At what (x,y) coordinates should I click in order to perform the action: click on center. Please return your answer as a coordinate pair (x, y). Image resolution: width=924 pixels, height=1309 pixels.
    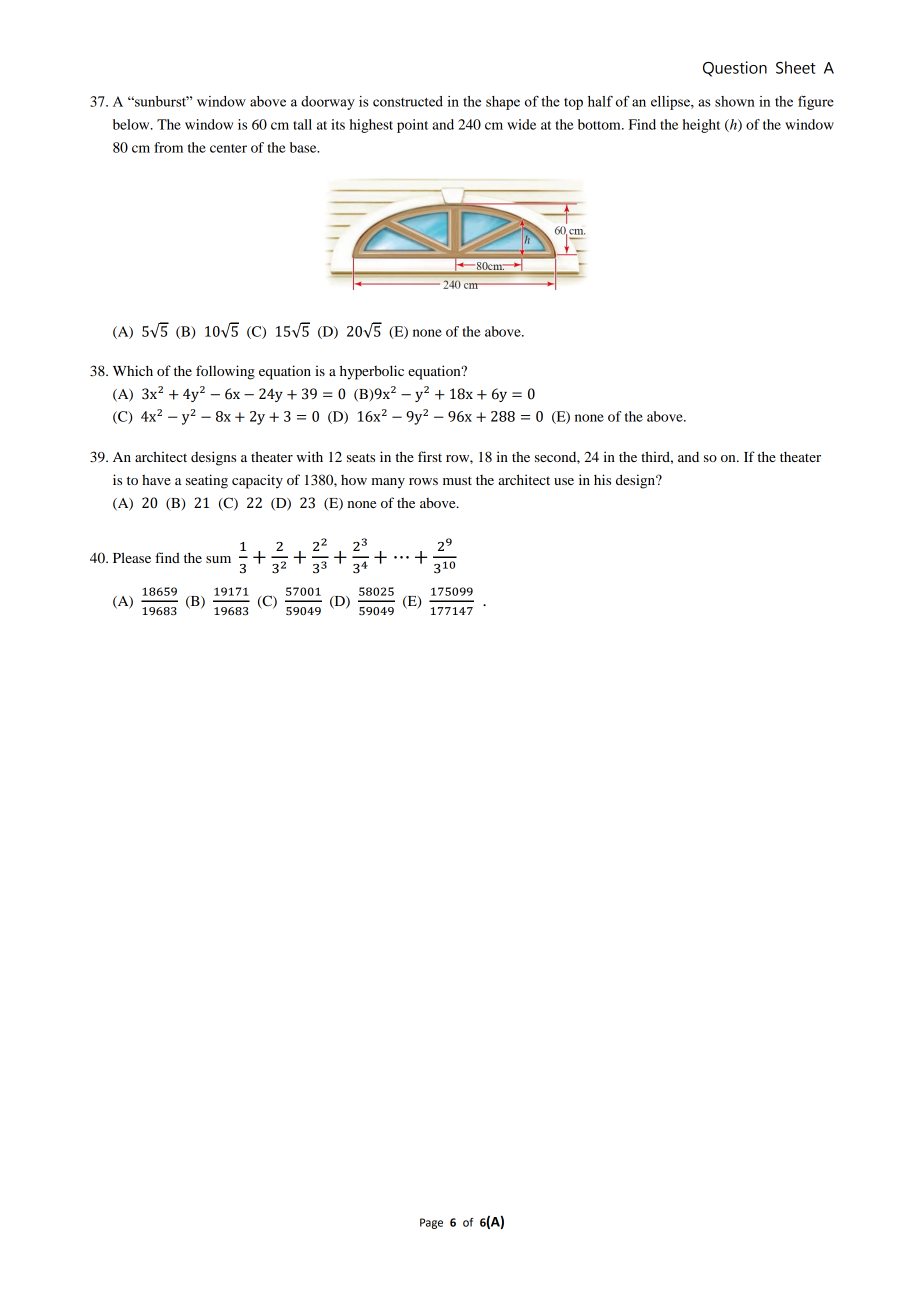
    Looking at the image, I should click on (228, 148).
